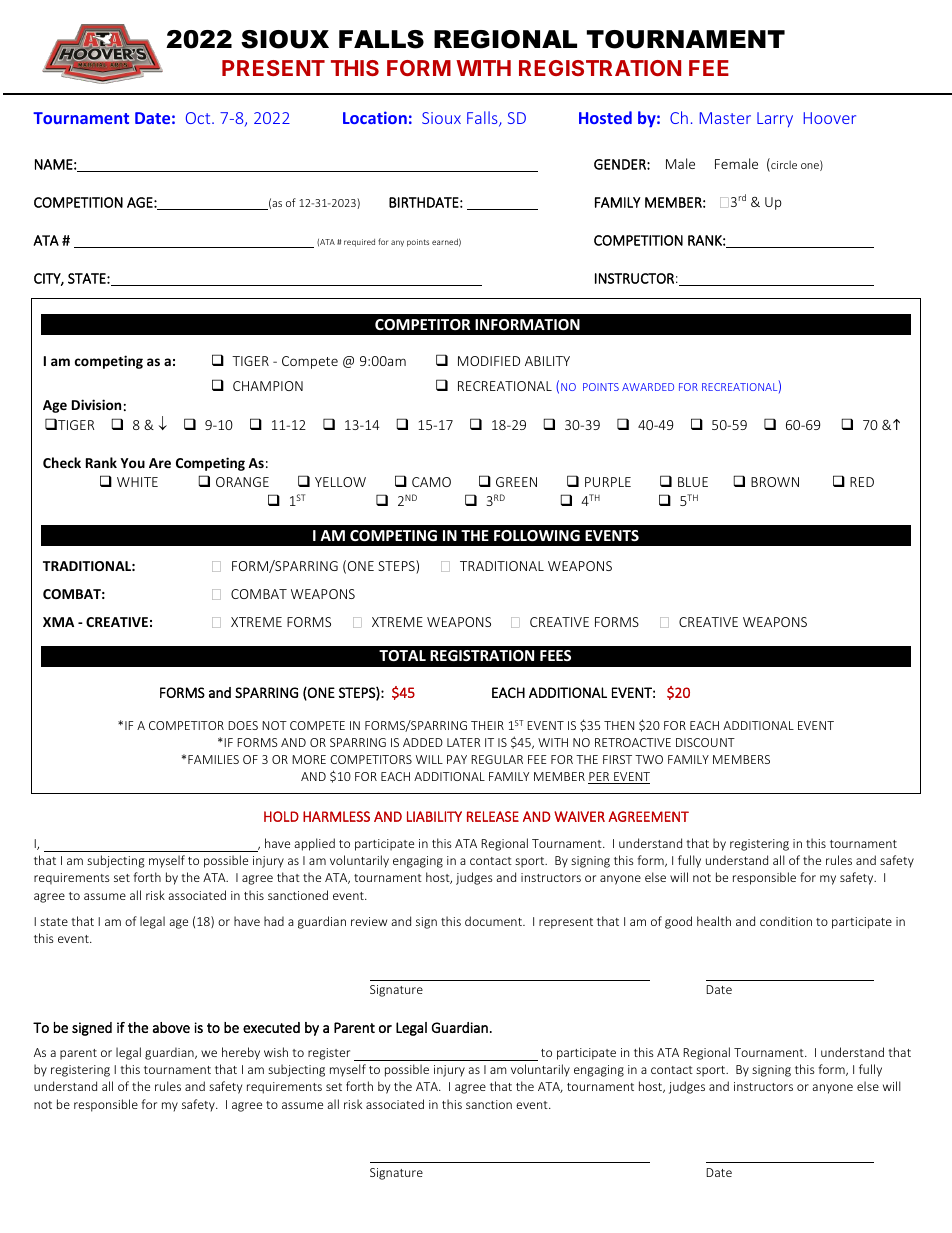 The width and height of the screenshot is (952, 1233). Describe the element at coordinates (648, 387) in the screenshot. I see `AWARDED` at that location.
